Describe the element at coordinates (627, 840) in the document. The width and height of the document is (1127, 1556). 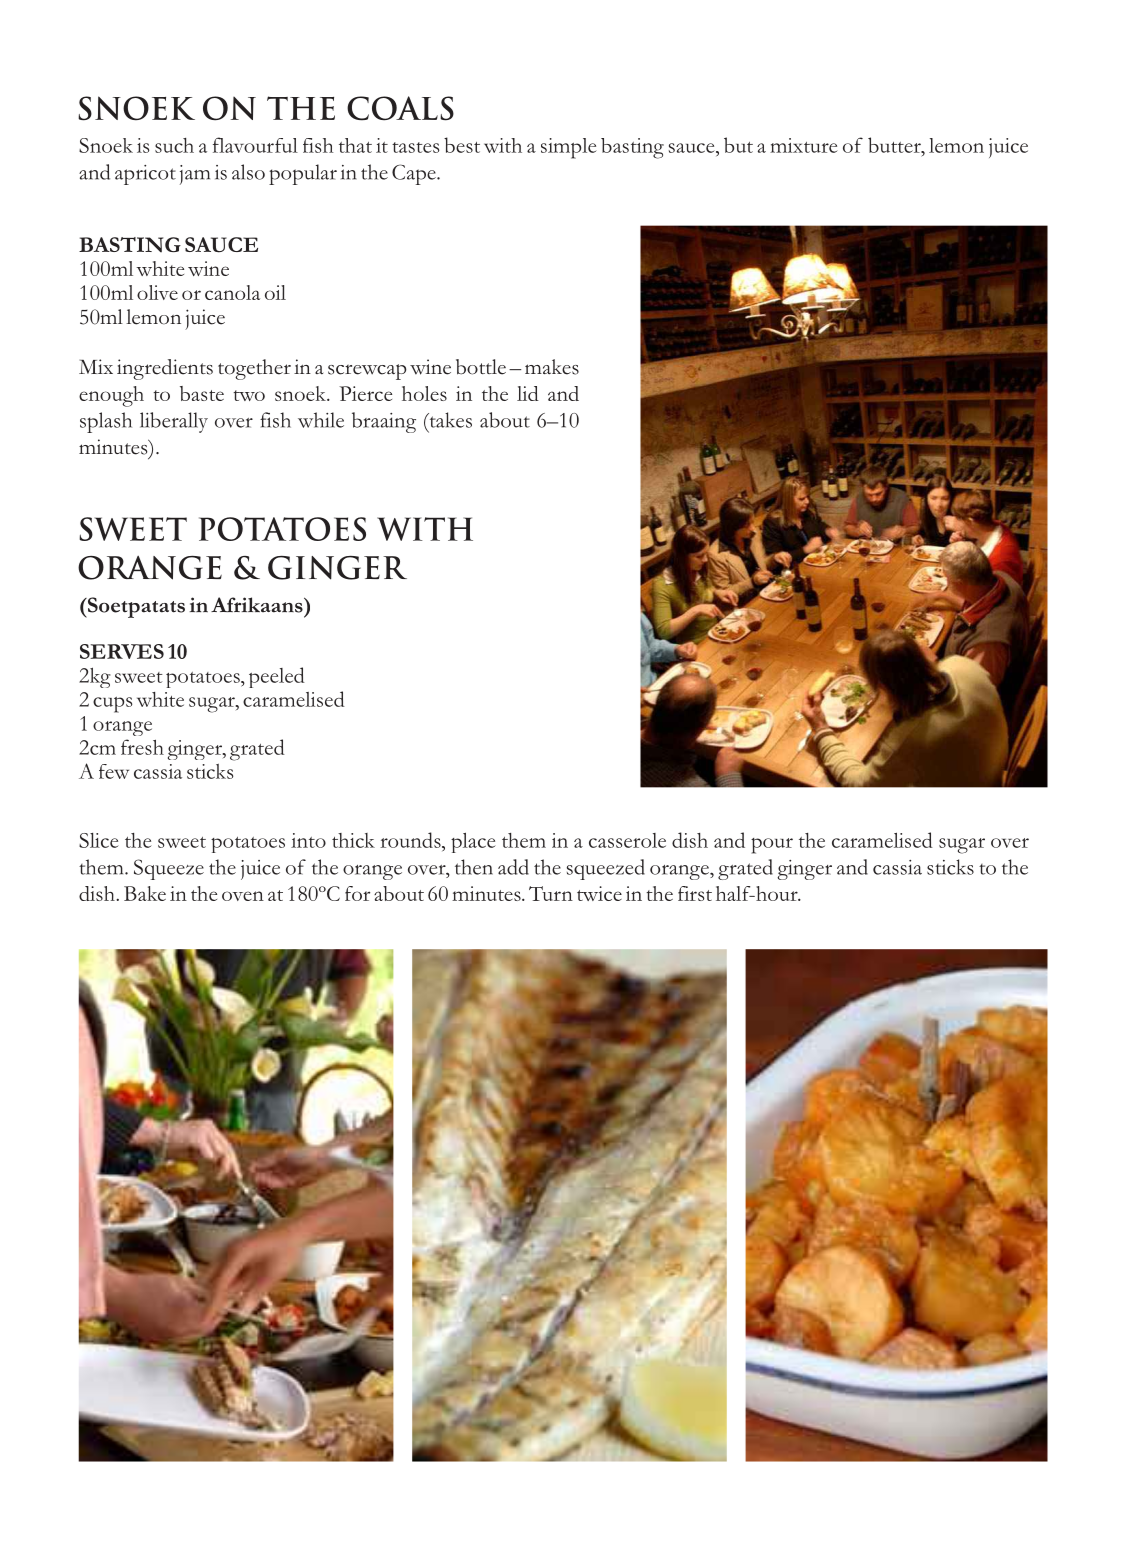
I see `casserole` at that location.
